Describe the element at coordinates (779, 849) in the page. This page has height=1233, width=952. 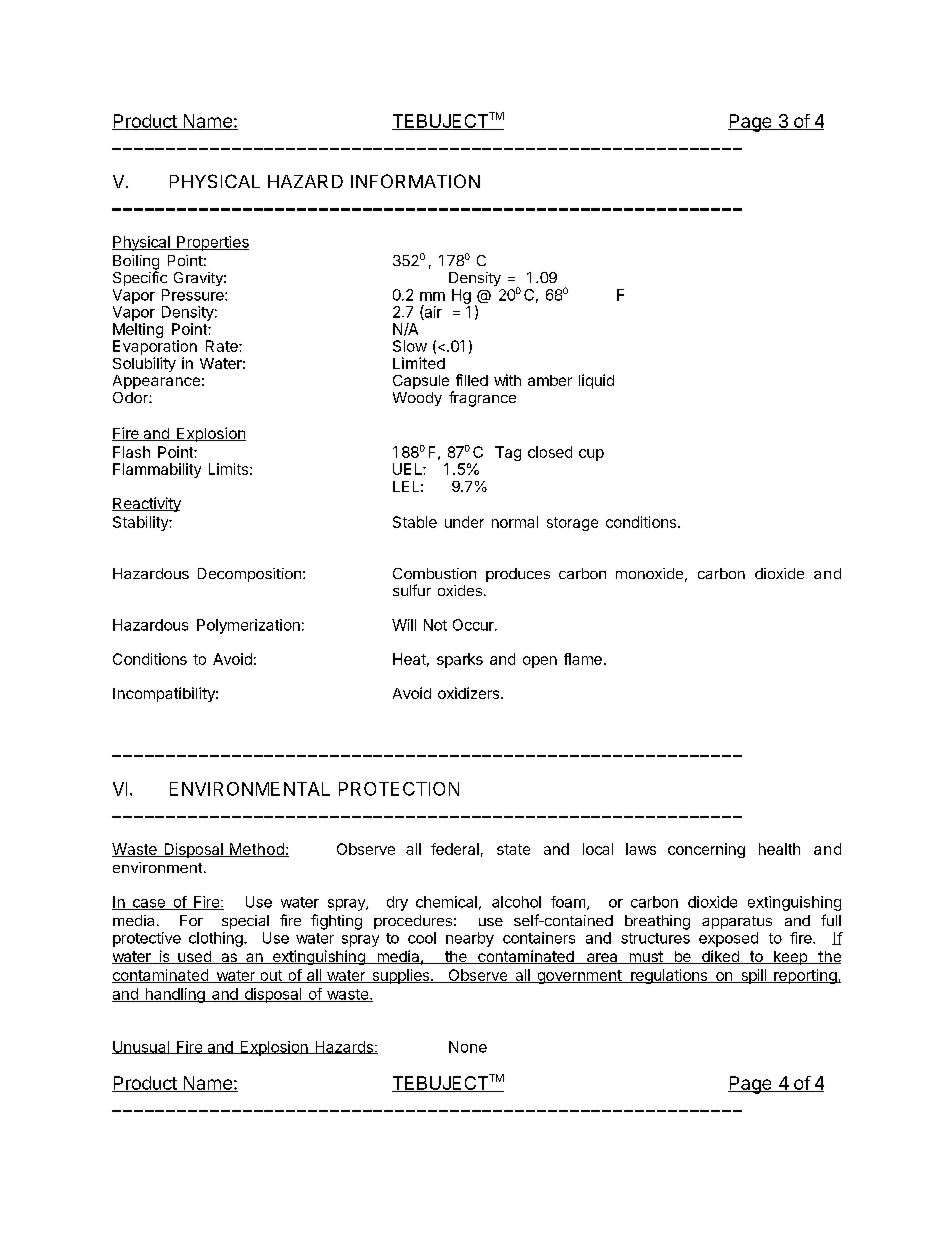
I see `health` at that location.
